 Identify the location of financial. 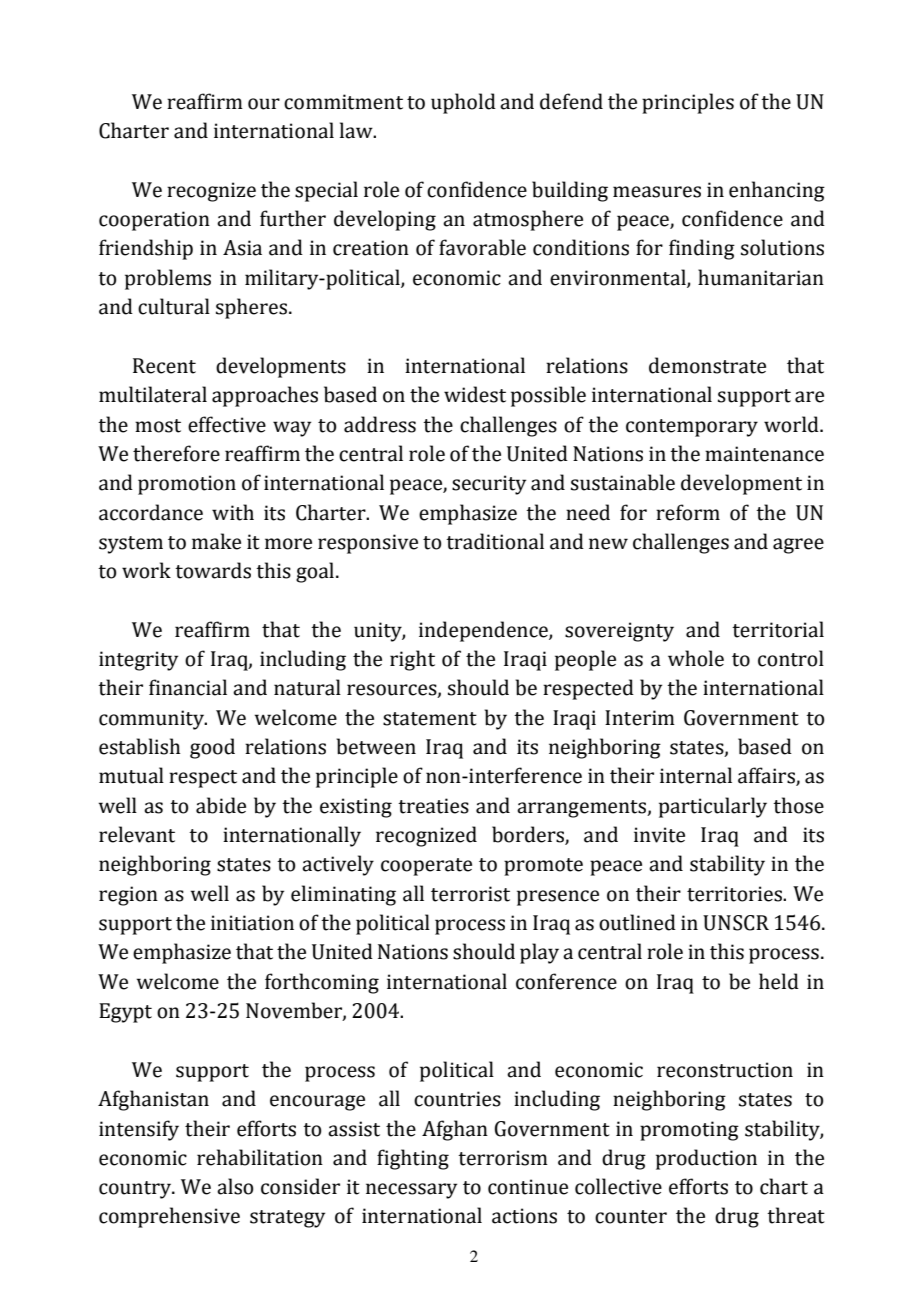
(188, 687).
